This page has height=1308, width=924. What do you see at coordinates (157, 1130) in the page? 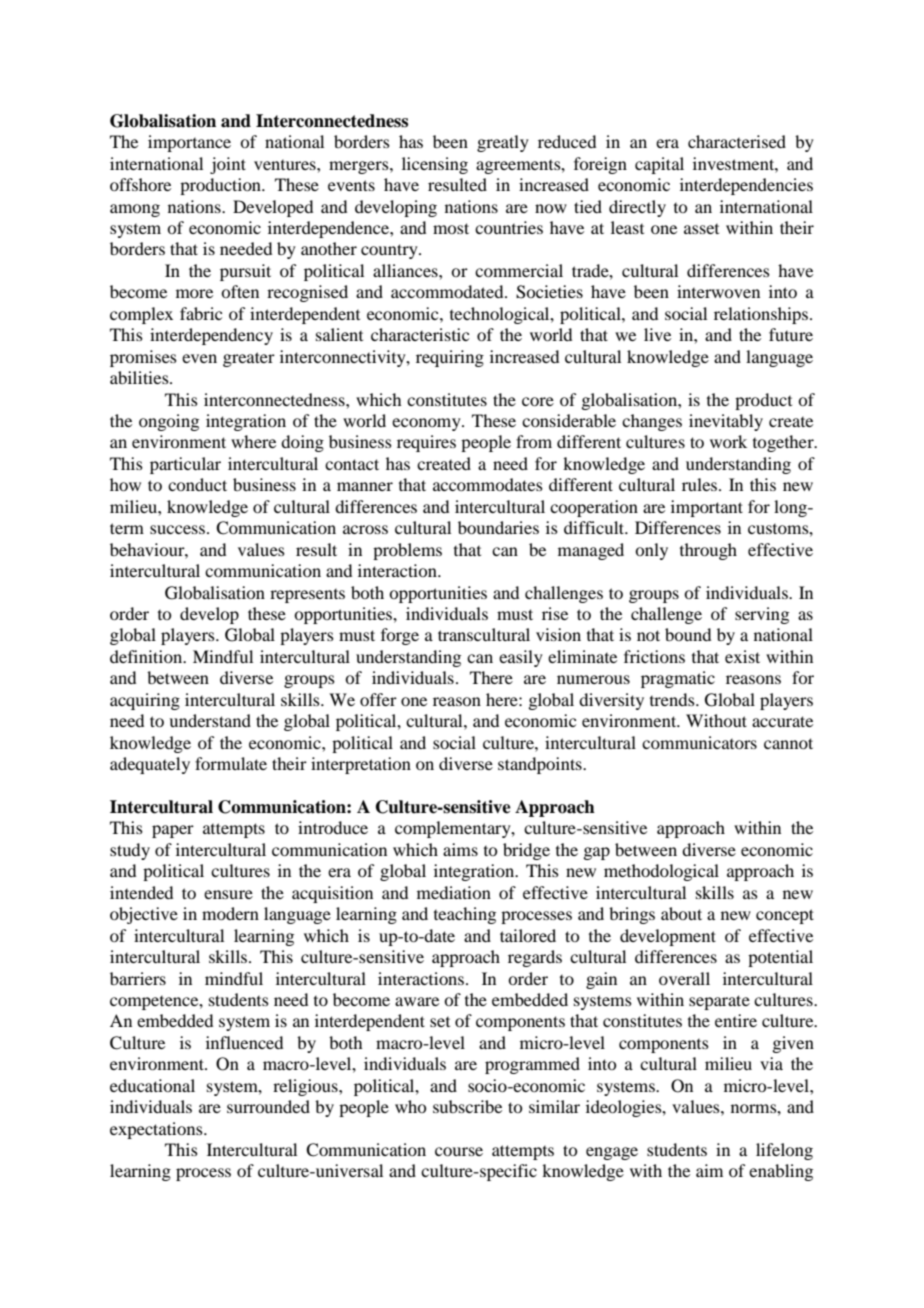
I see `expectations` at bounding box center [157, 1130].
